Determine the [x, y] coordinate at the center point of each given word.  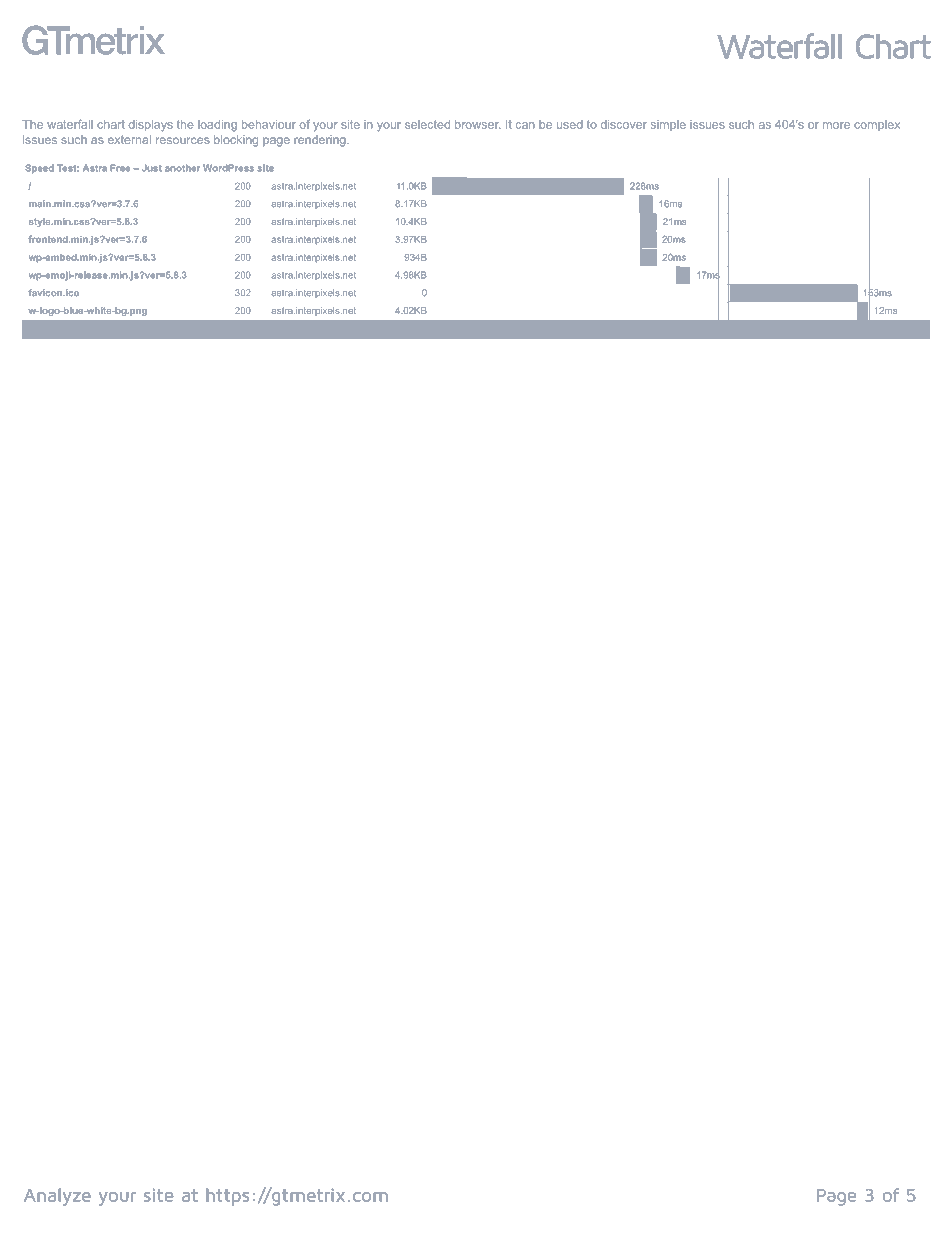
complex [877, 125]
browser [477, 124]
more [836, 125]
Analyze [57, 1197]
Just [152, 168]
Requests [70, 330]
